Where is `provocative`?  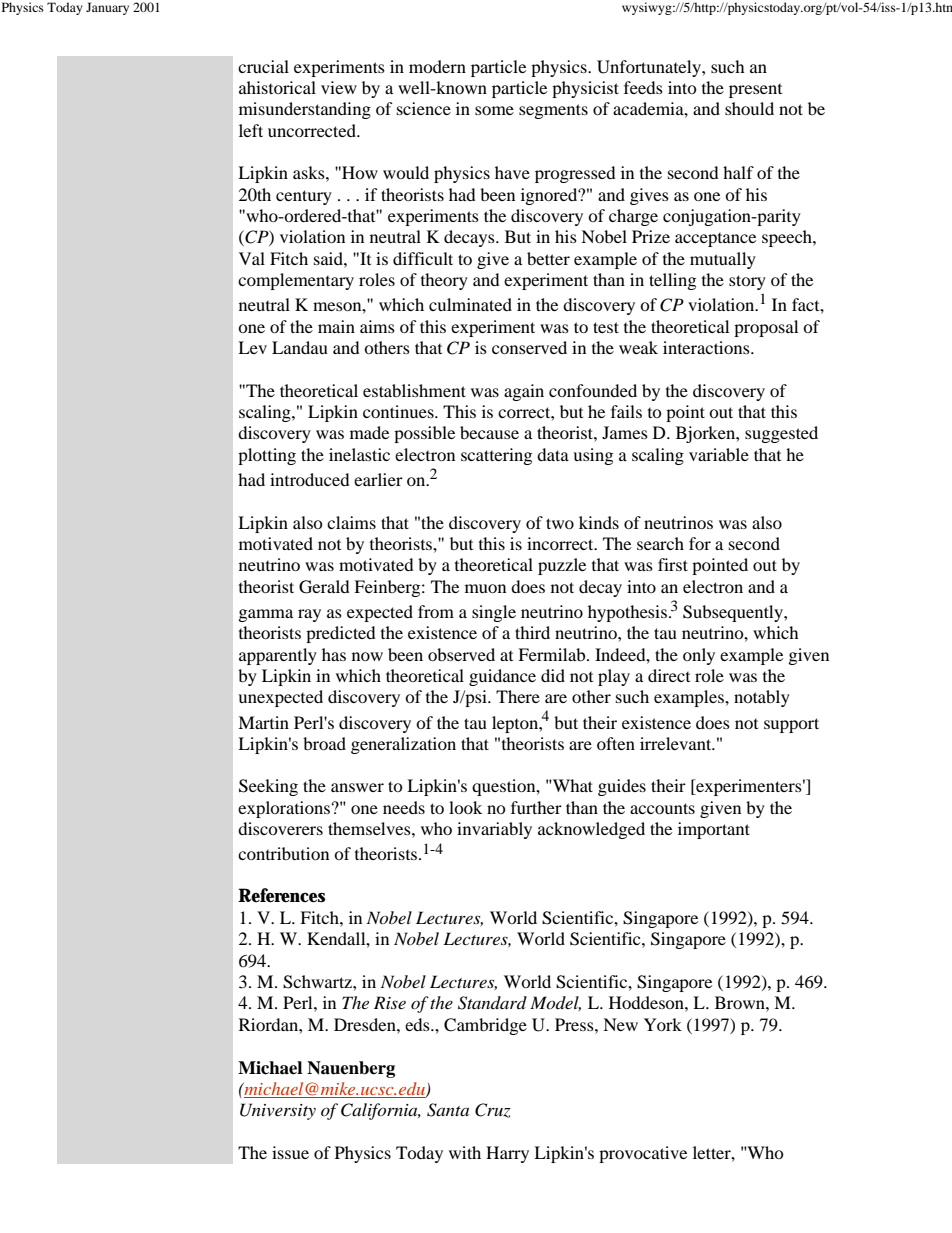
provocative is located at coordinates (643, 1154).
